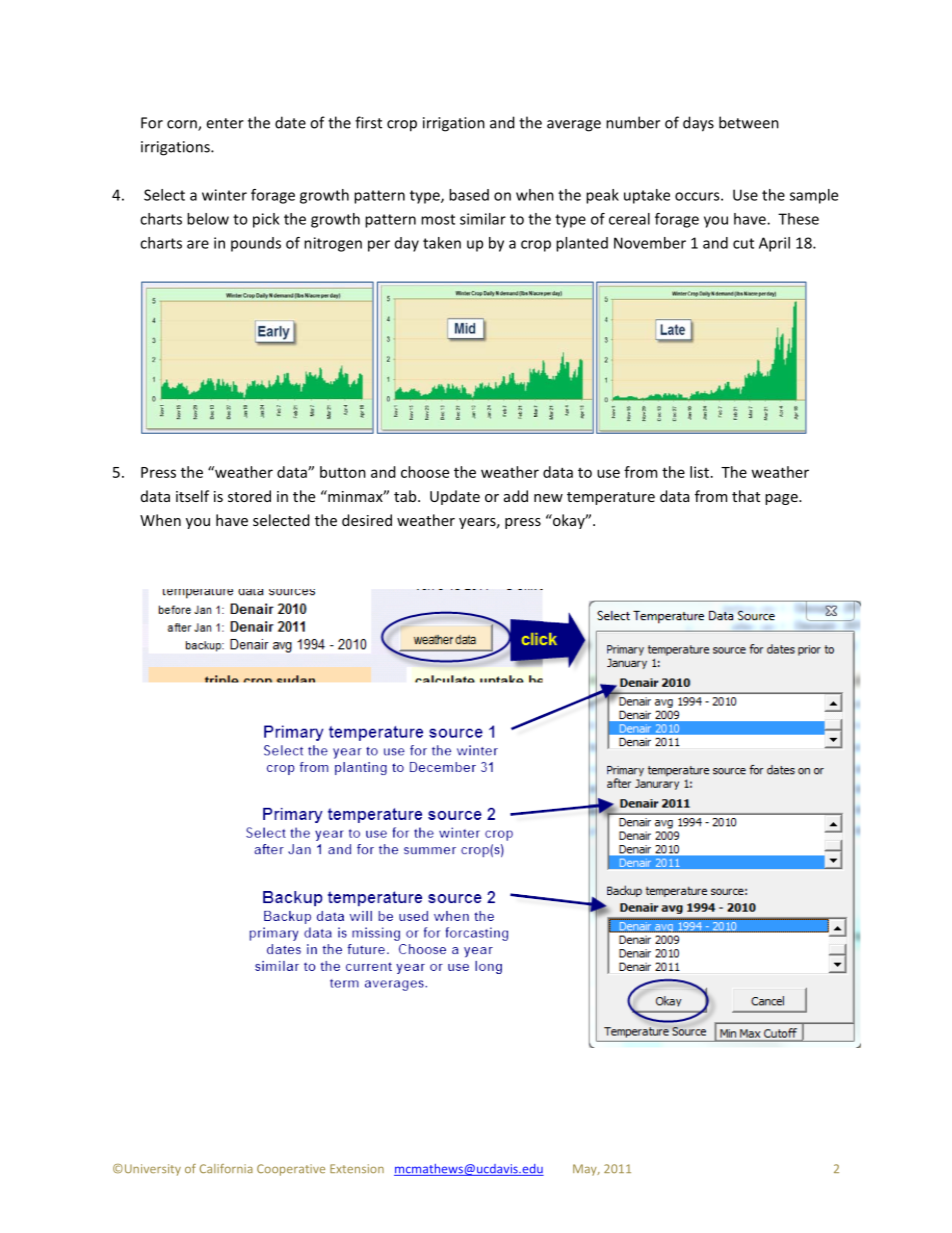 This screenshot has width=952, height=1233. What do you see at coordinates (749, 122) in the screenshot?
I see `between` at bounding box center [749, 122].
